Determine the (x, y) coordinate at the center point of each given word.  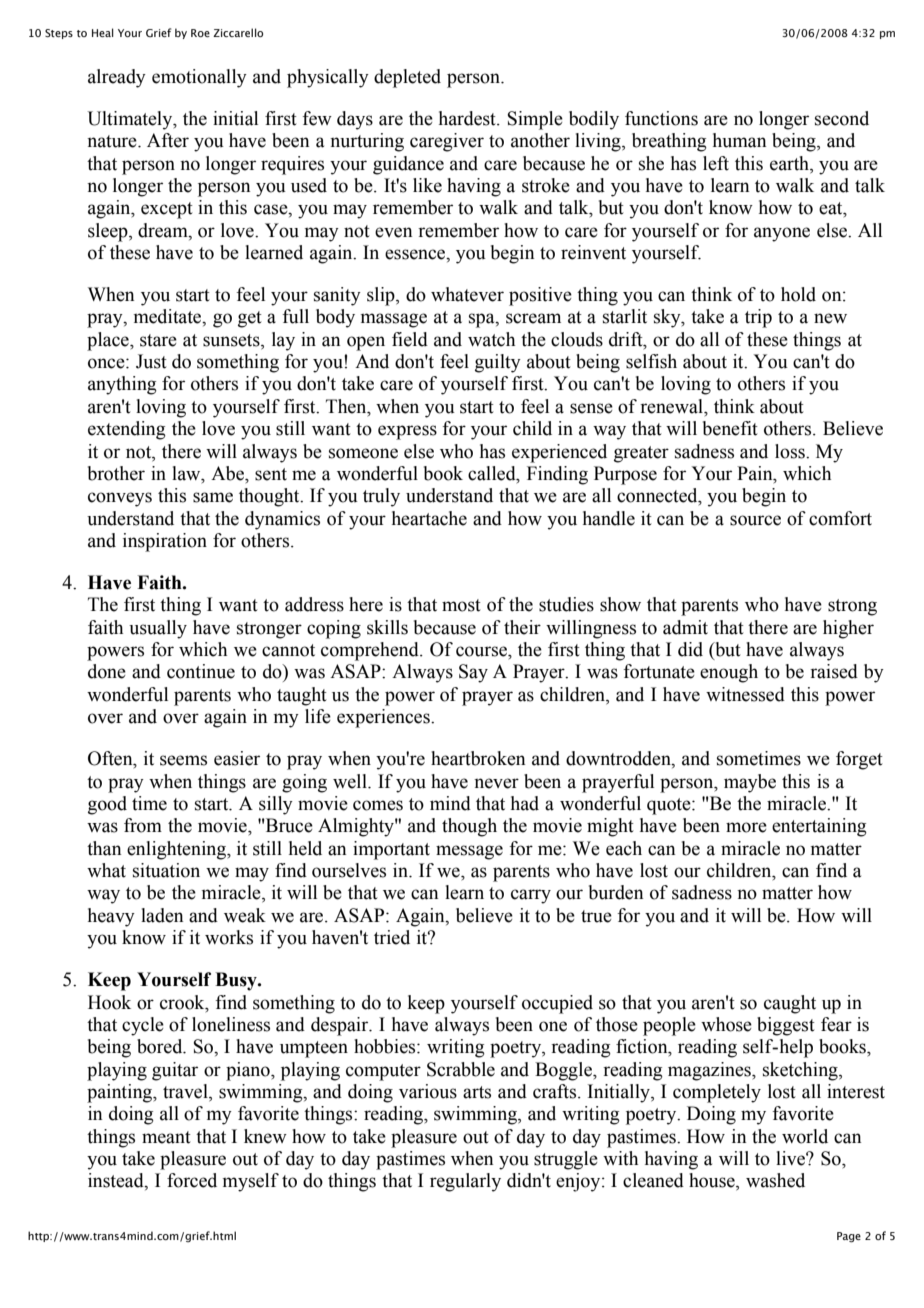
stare (158, 340)
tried (392, 937)
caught (790, 1004)
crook (183, 1002)
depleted (407, 78)
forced (192, 1180)
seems (183, 760)
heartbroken (478, 758)
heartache (429, 518)
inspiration (165, 542)
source (755, 520)
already (117, 78)
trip (758, 318)
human (739, 140)
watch (491, 339)
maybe (750, 783)
